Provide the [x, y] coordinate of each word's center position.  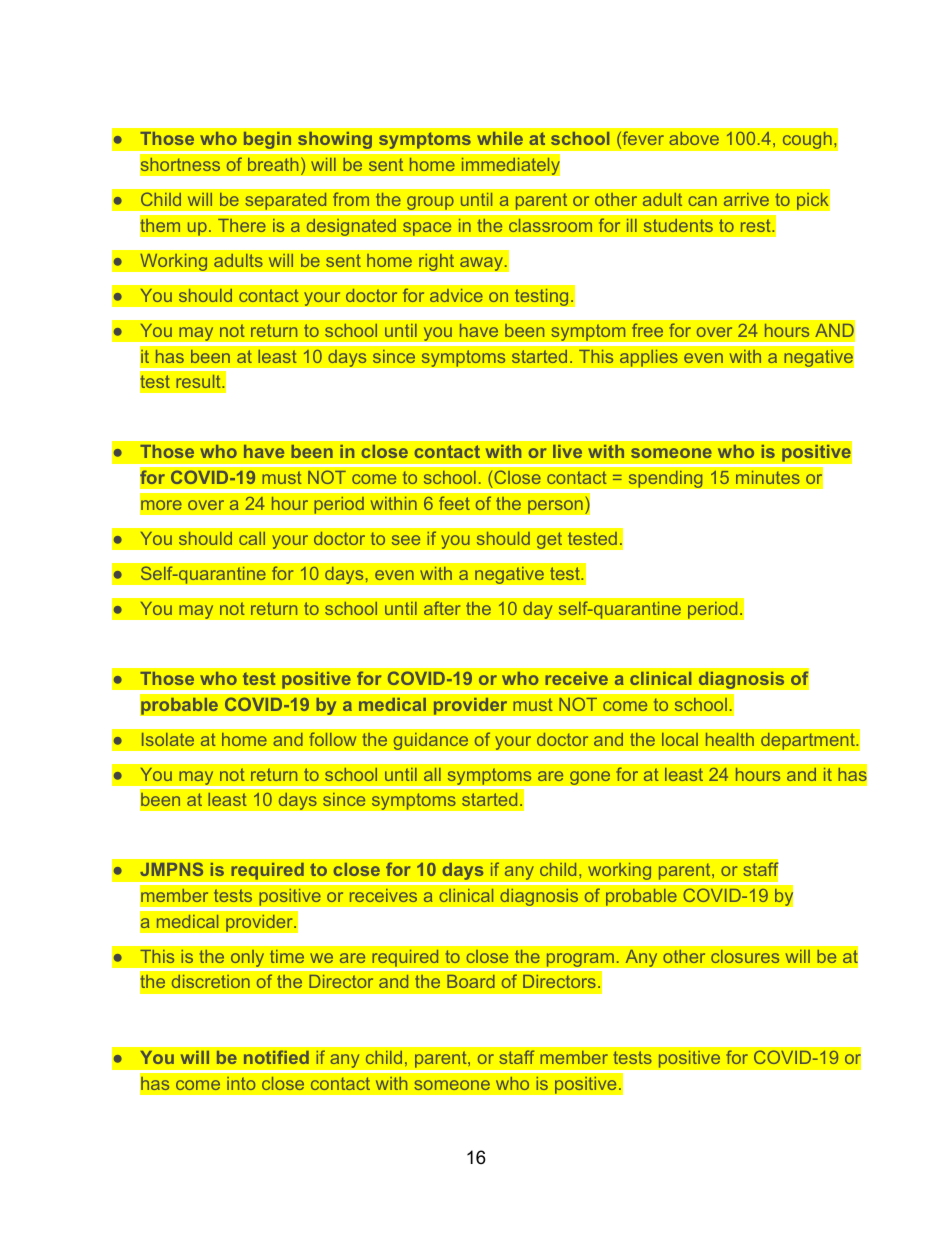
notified [276, 1057]
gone [590, 778]
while [500, 138]
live [567, 451]
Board [471, 981]
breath [273, 164]
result [199, 381]
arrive [746, 199]
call [252, 538]
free [647, 330]
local [680, 739]
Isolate [168, 739]
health [730, 739]
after [442, 608]
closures [745, 956]
